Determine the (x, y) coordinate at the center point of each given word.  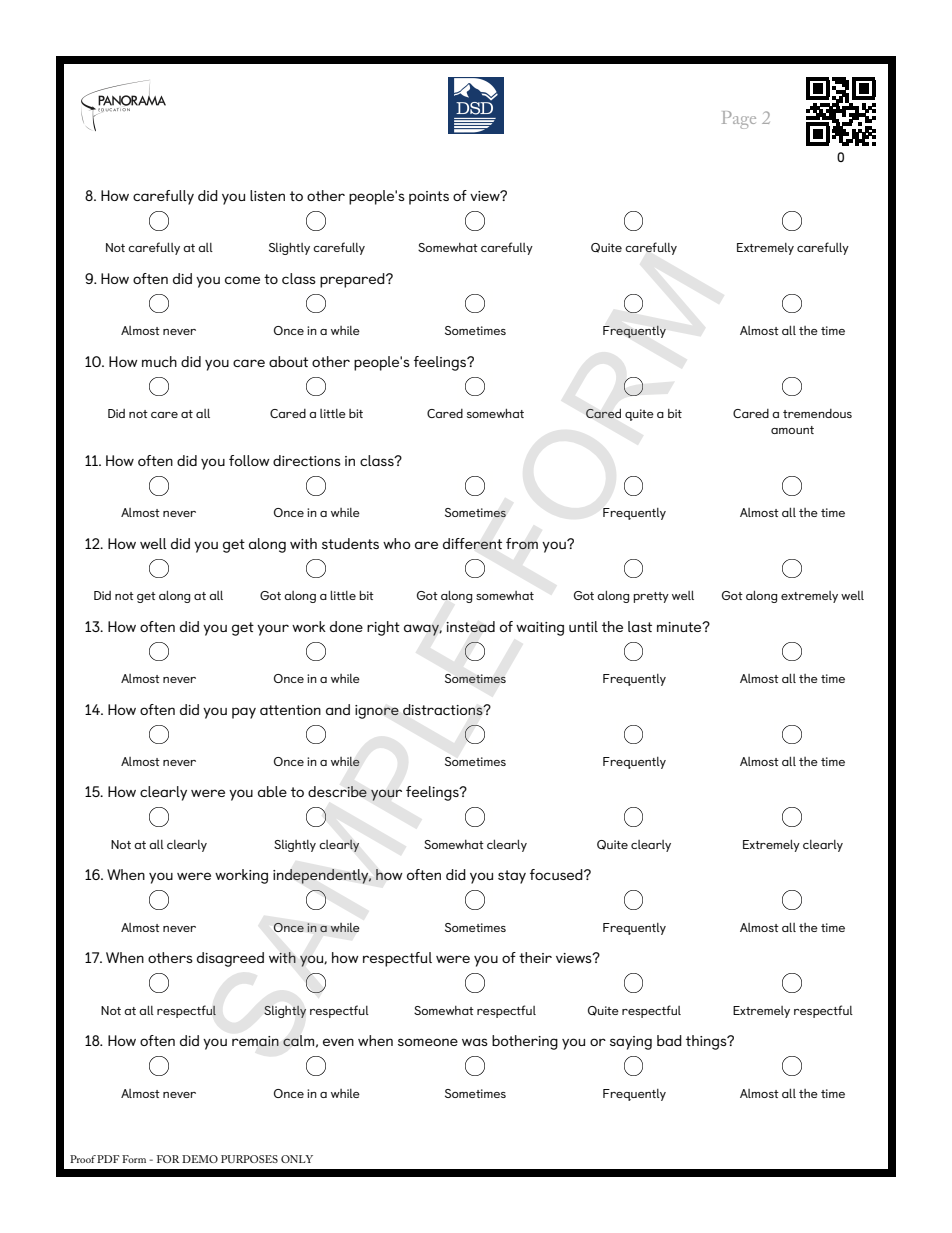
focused (557, 874)
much (159, 361)
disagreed (230, 959)
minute (680, 627)
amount (792, 430)
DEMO (200, 1159)
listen (267, 195)
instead (470, 627)
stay (512, 877)
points (429, 198)
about (288, 361)
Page (739, 120)
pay (244, 713)
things (707, 1042)
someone (428, 1042)
